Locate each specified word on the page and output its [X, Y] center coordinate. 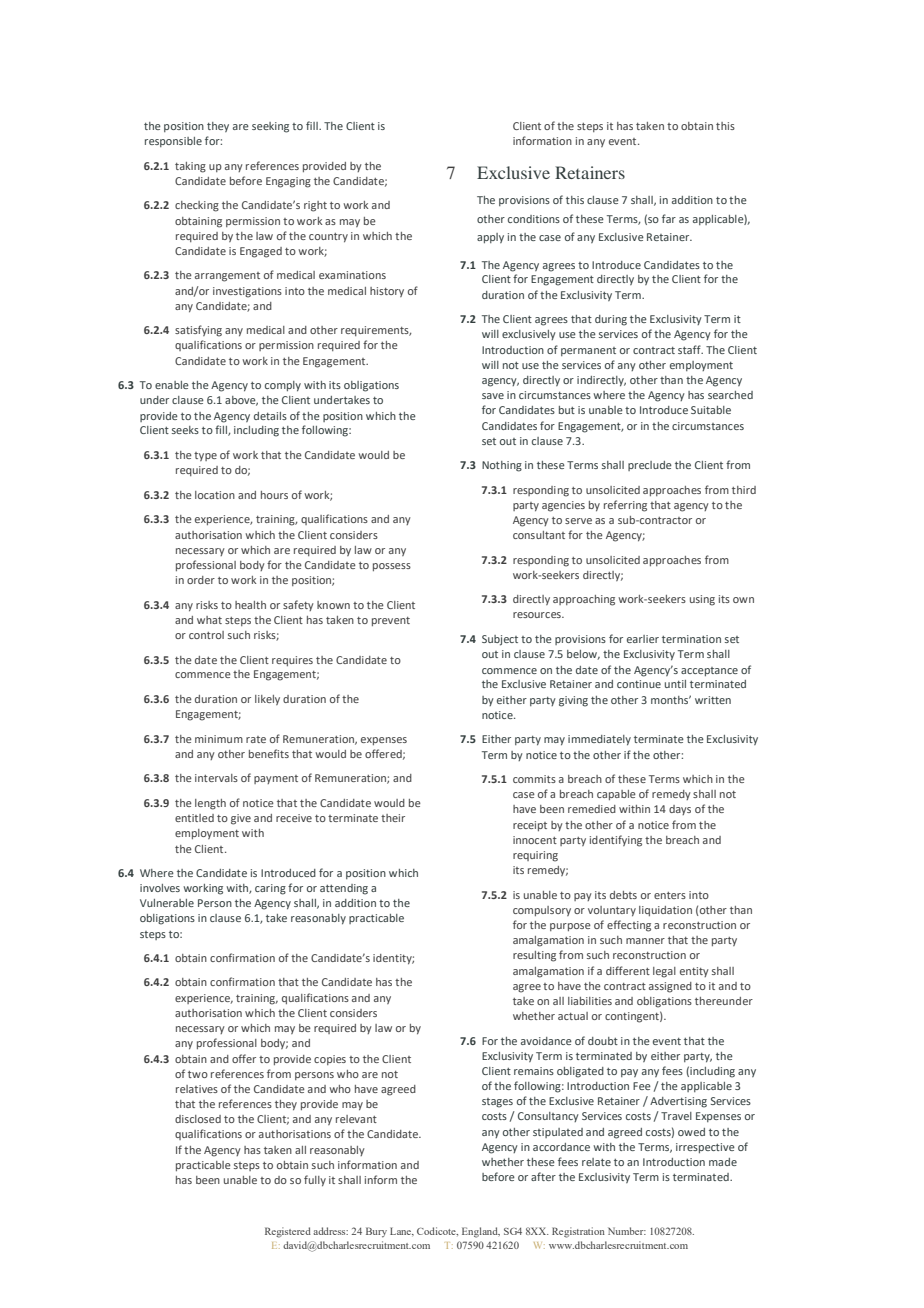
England [481, 1232]
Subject [500, 640]
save [493, 396]
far [669, 218]
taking [190, 167]
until [675, 684]
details [270, 416]
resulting [534, 956]
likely [267, 700]
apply [490, 238]
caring [270, 889]
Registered [288, 1232]
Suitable [711, 410]
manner [645, 941]
